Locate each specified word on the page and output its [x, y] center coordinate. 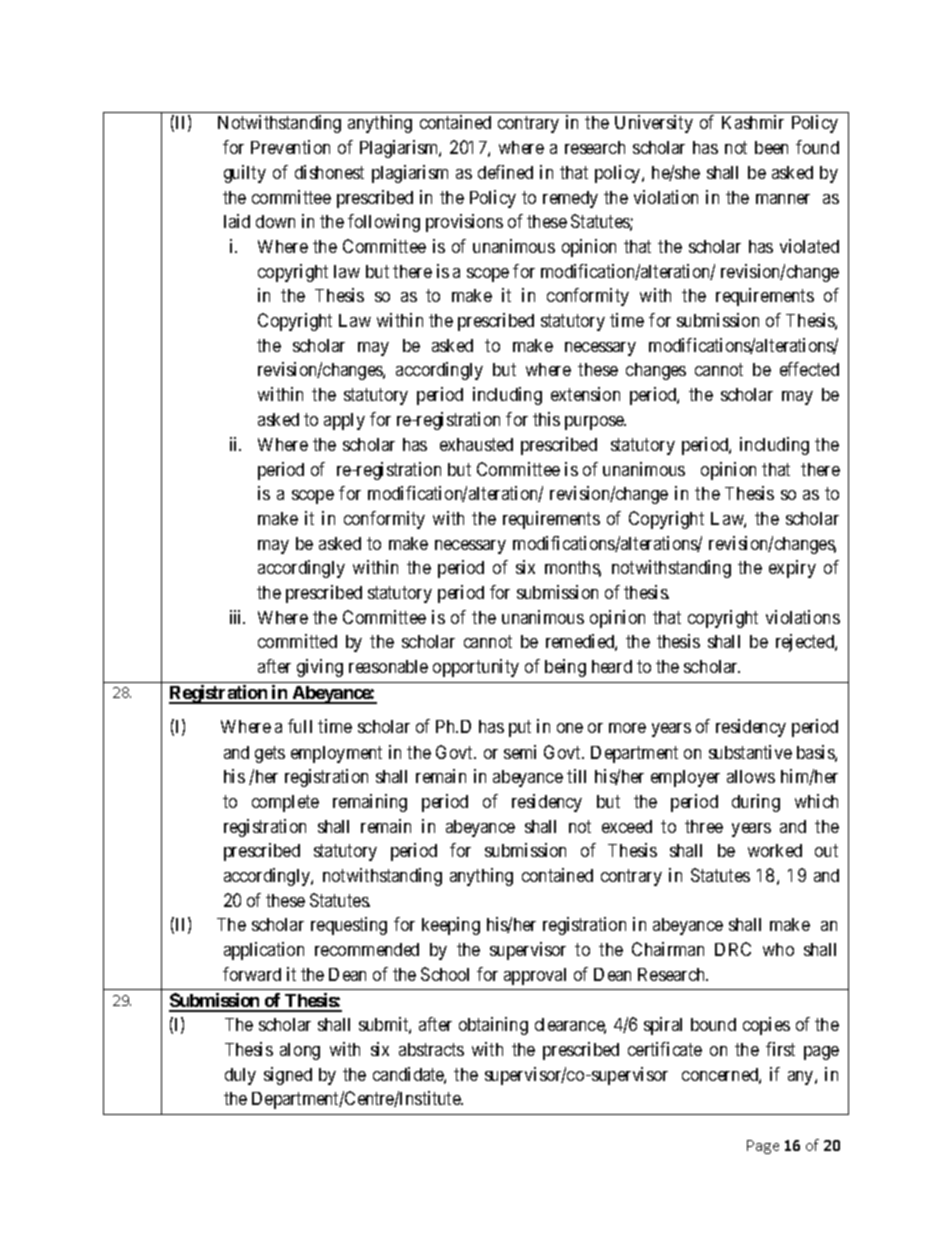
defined [505, 172]
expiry [792, 569]
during [756, 803]
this [546, 419]
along [300, 1051]
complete [285, 803]
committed [297, 641]
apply [344, 421]
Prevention [290, 147]
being [565, 668]
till [576, 776]
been [771, 147]
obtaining [493, 1026]
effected [809, 369]
